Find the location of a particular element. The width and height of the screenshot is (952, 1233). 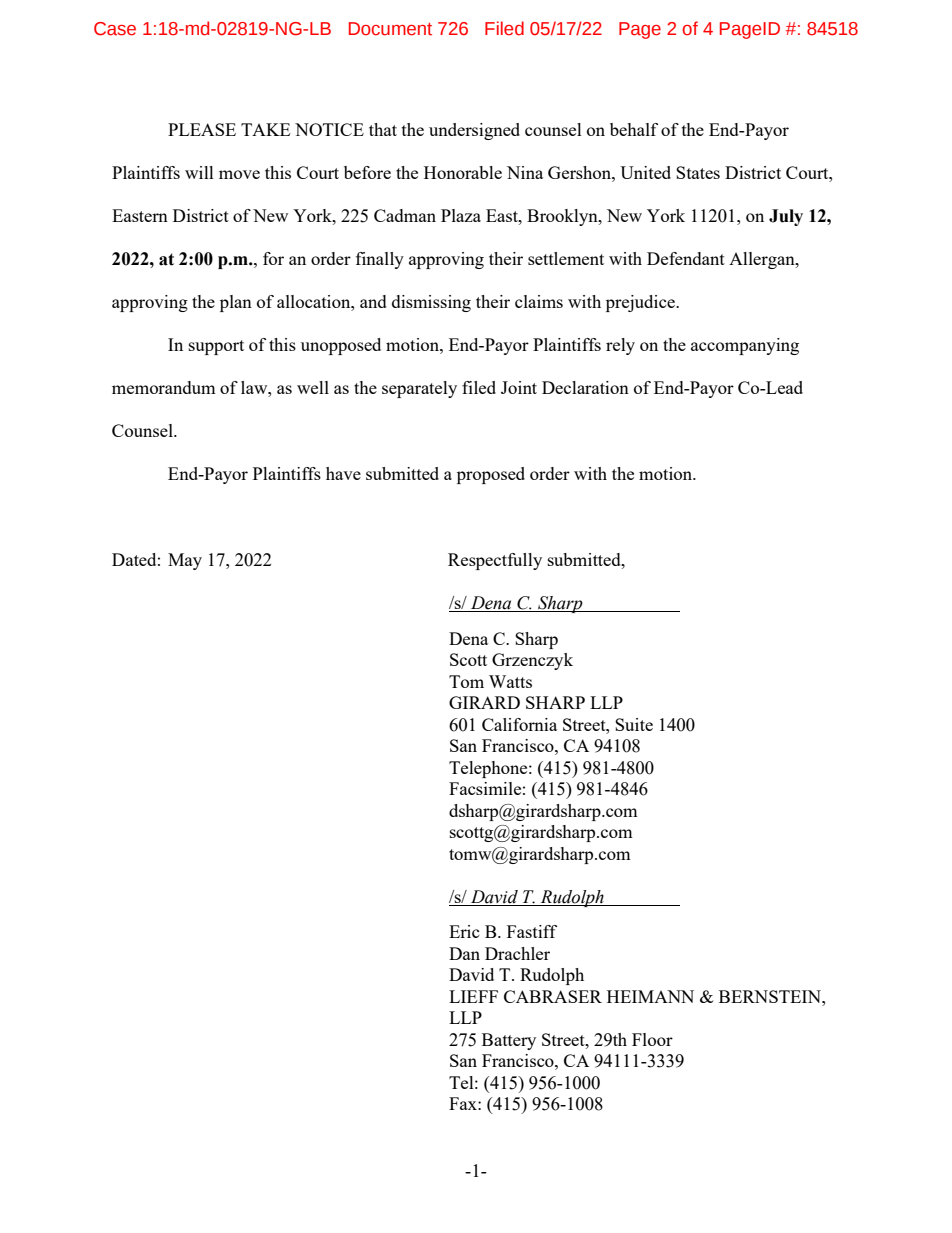

behalf is located at coordinates (634, 129).
